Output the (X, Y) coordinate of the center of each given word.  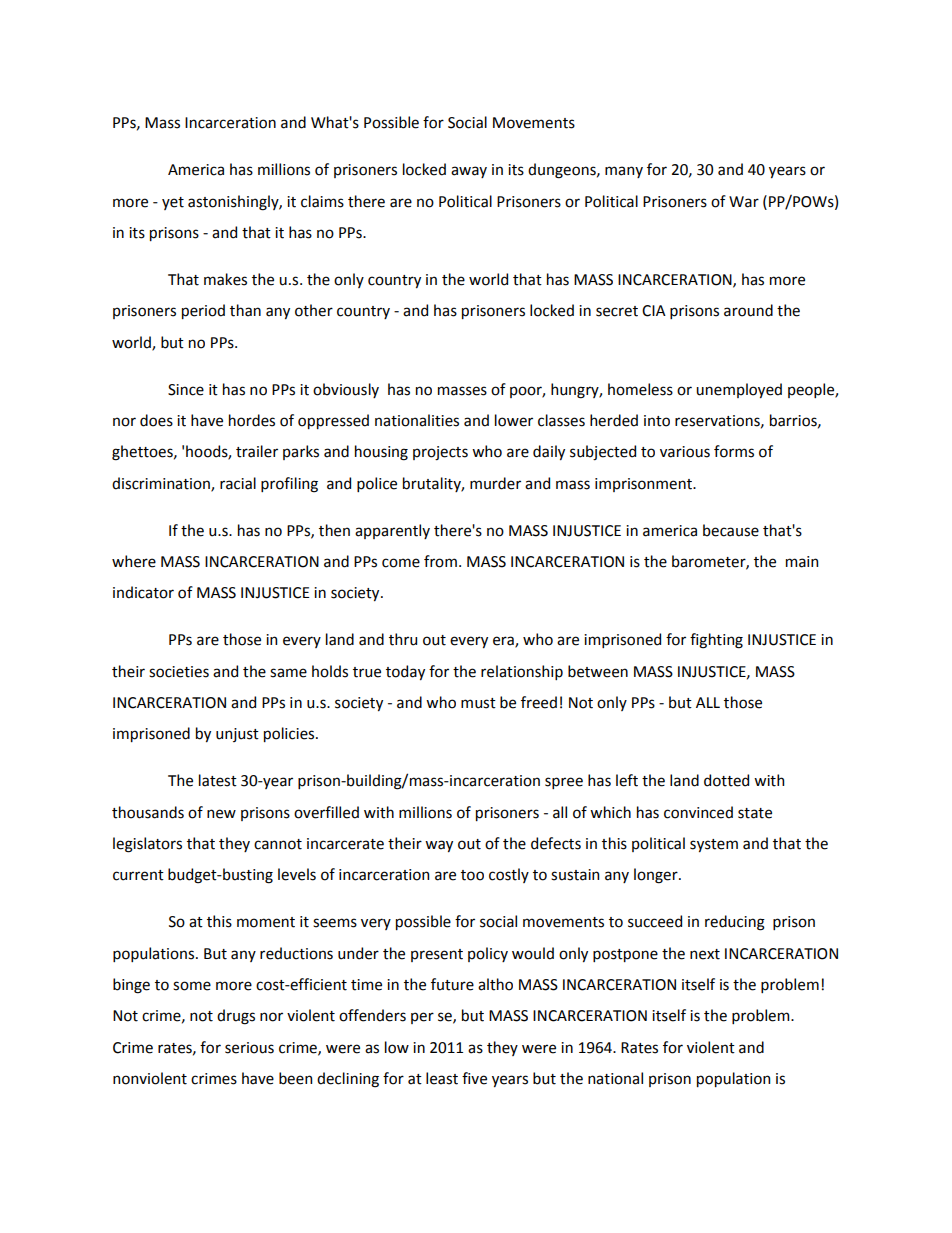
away (469, 172)
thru (403, 639)
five (474, 1078)
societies (179, 672)
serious (249, 1048)
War (744, 202)
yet (173, 203)
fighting (716, 641)
